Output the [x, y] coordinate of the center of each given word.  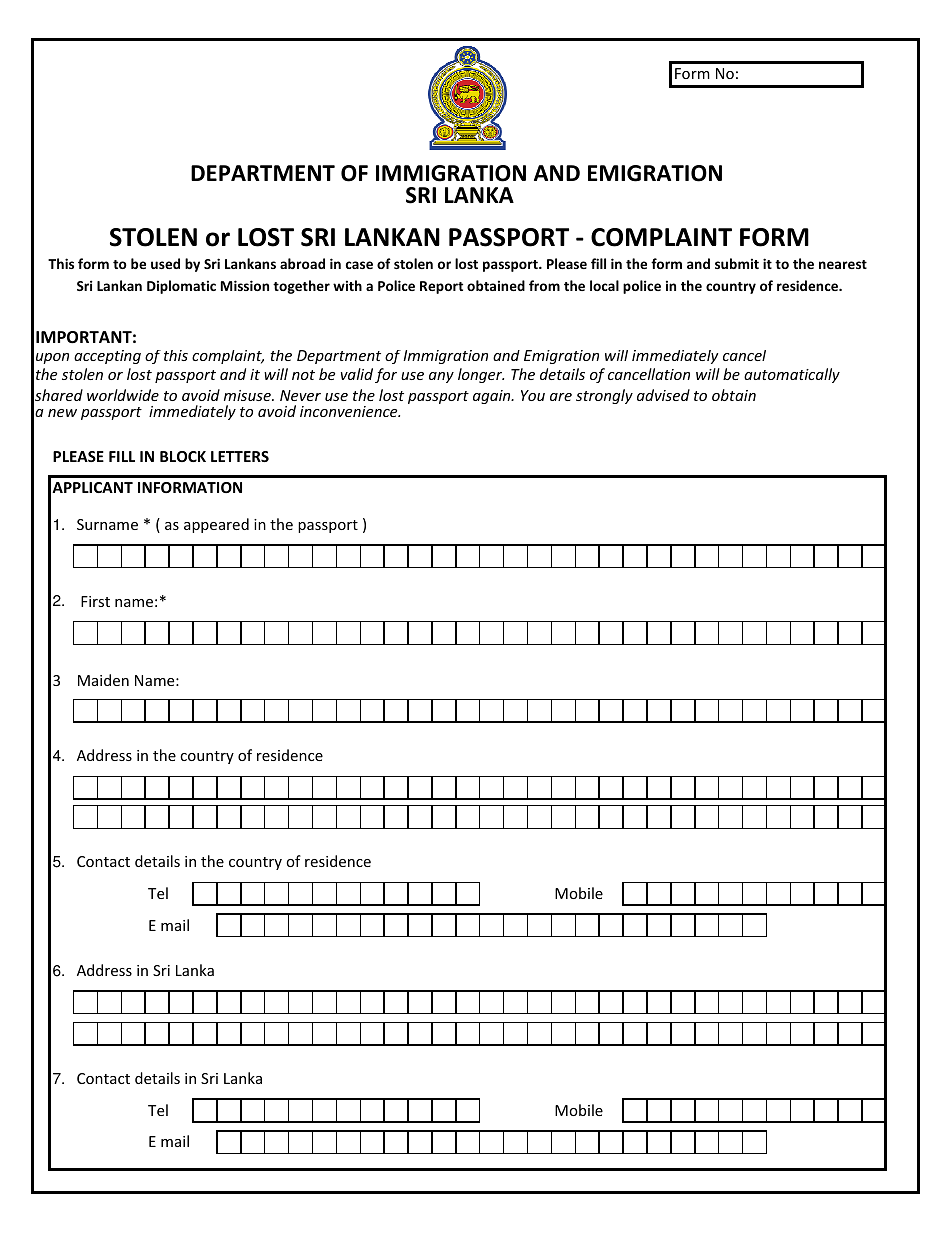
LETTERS [240, 456]
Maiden [103, 680]
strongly [604, 396]
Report [441, 287]
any [441, 377]
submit [737, 263]
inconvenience [350, 411]
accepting [107, 357]
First [95, 601]
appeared [216, 525]
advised [663, 395]
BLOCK [183, 456]
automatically [792, 375]
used [165, 263]
